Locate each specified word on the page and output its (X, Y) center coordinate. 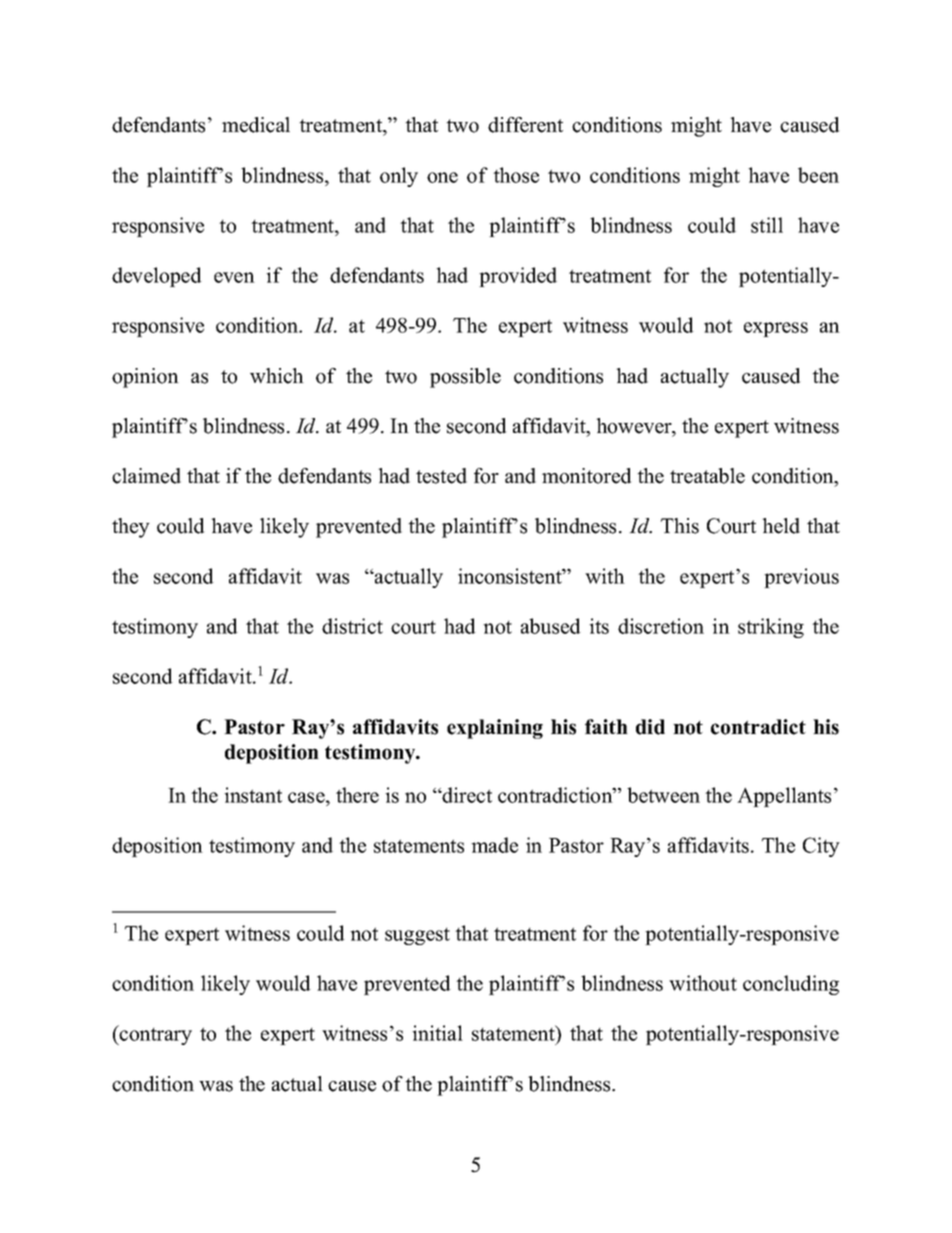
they (131, 528)
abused (551, 626)
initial (437, 1033)
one (442, 177)
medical (256, 125)
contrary (155, 1035)
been (818, 175)
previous (801, 578)
